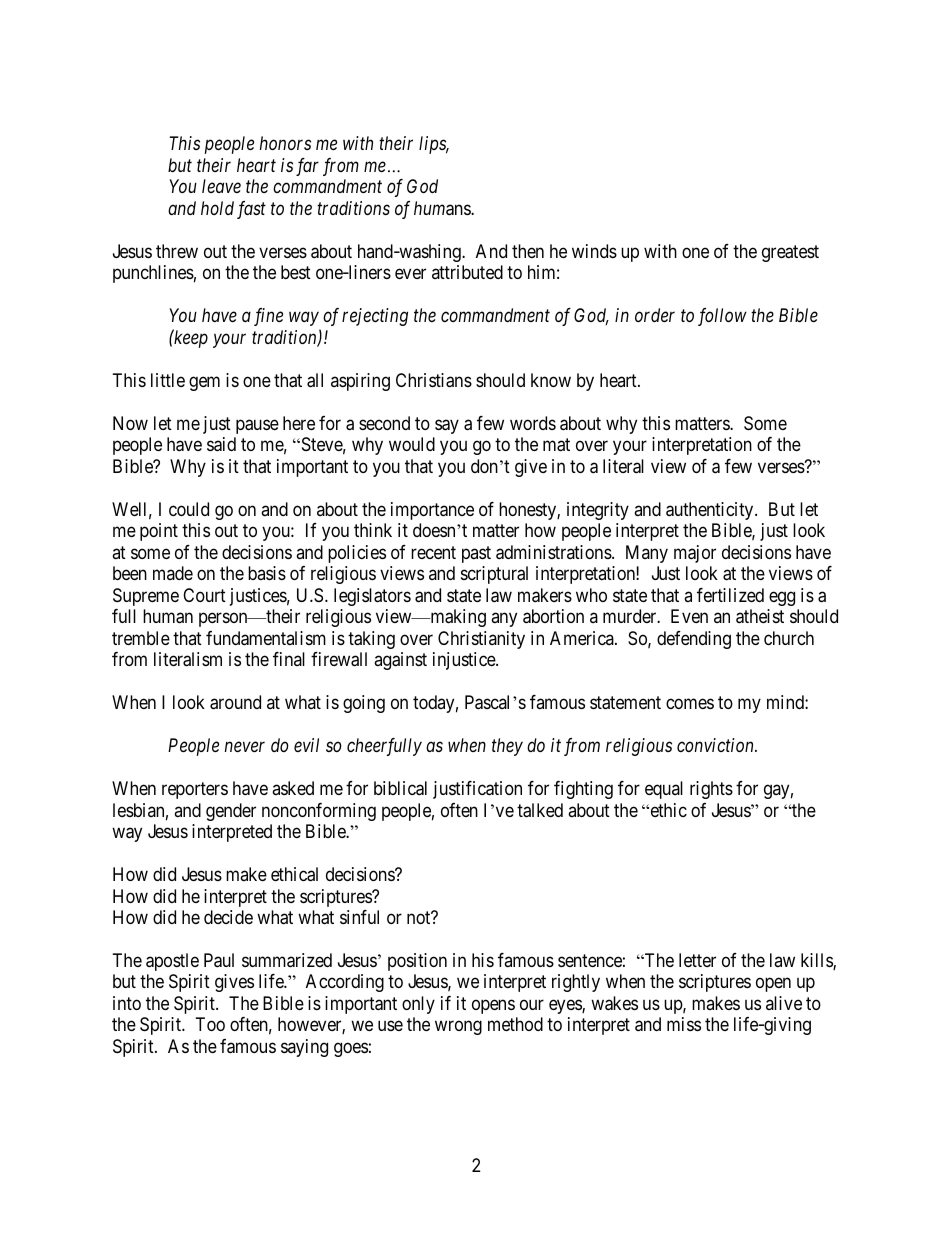 Image resolution: width=952 pixels, height=1233 pixels. I want to click on scriptural, so click(494, 575).
